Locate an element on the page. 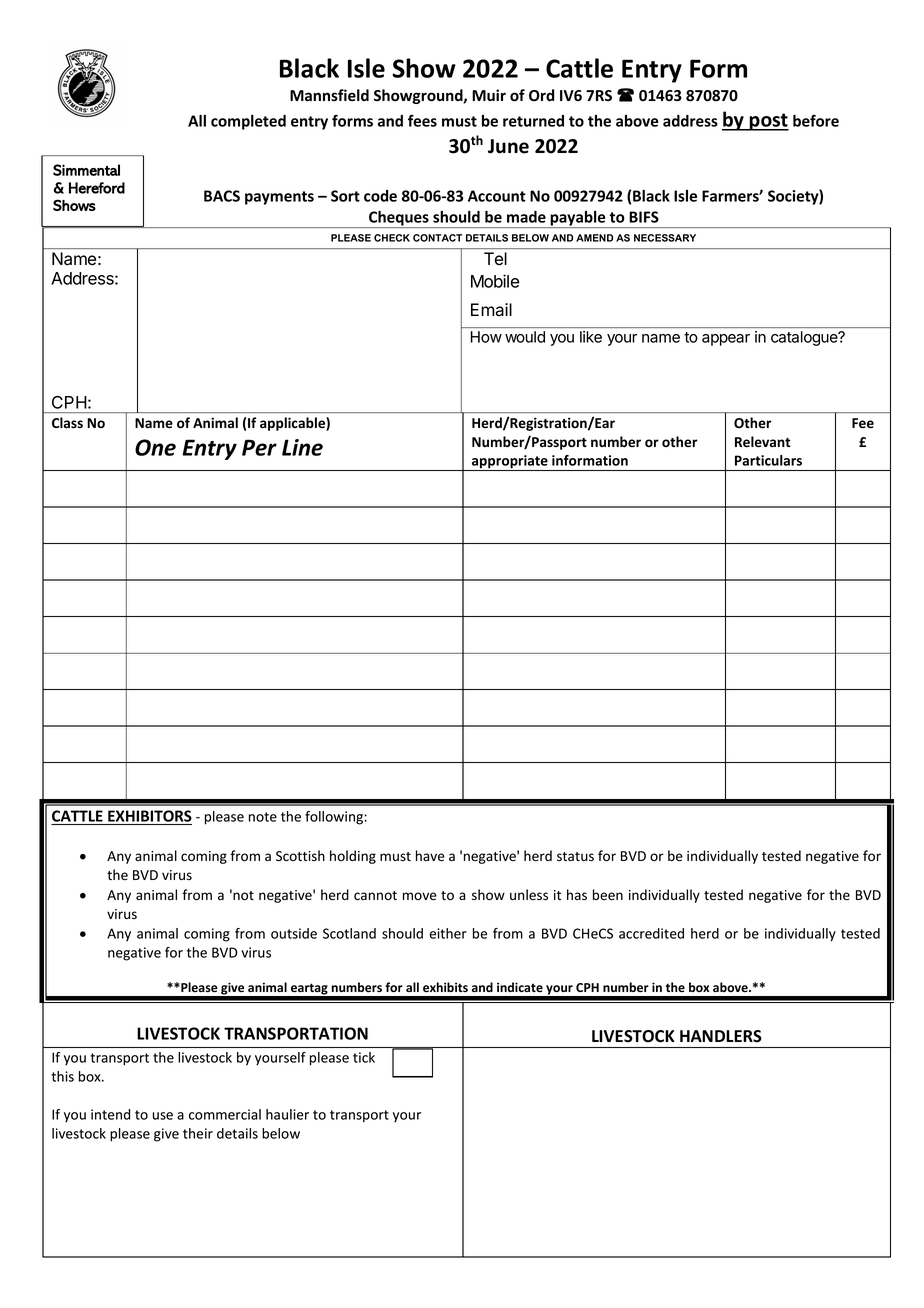 Image resolution: width=924 pixels, height=1308 pixels. have is located at coordinates (430, 856).
